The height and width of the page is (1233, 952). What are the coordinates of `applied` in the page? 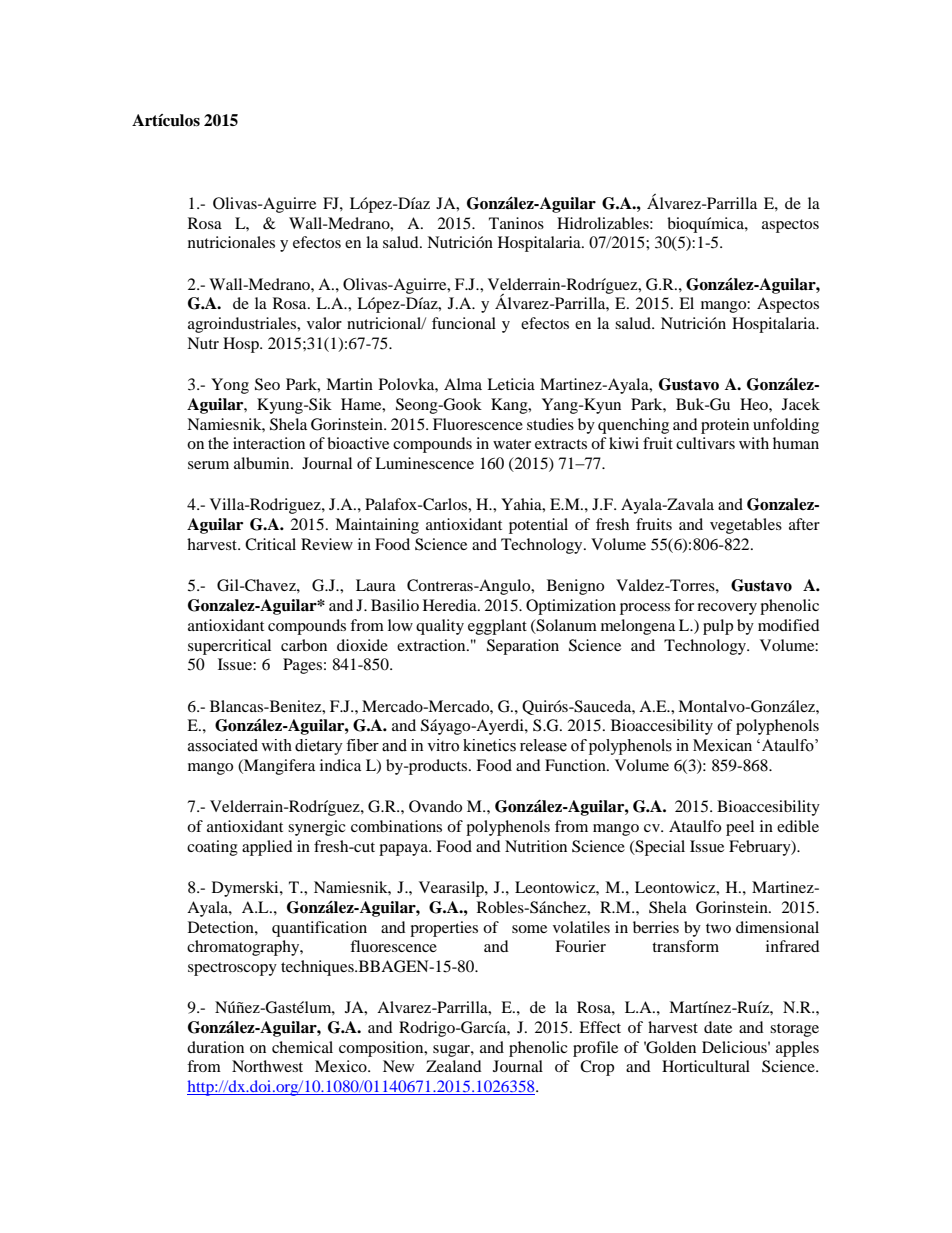 It's located at (267, 848).
